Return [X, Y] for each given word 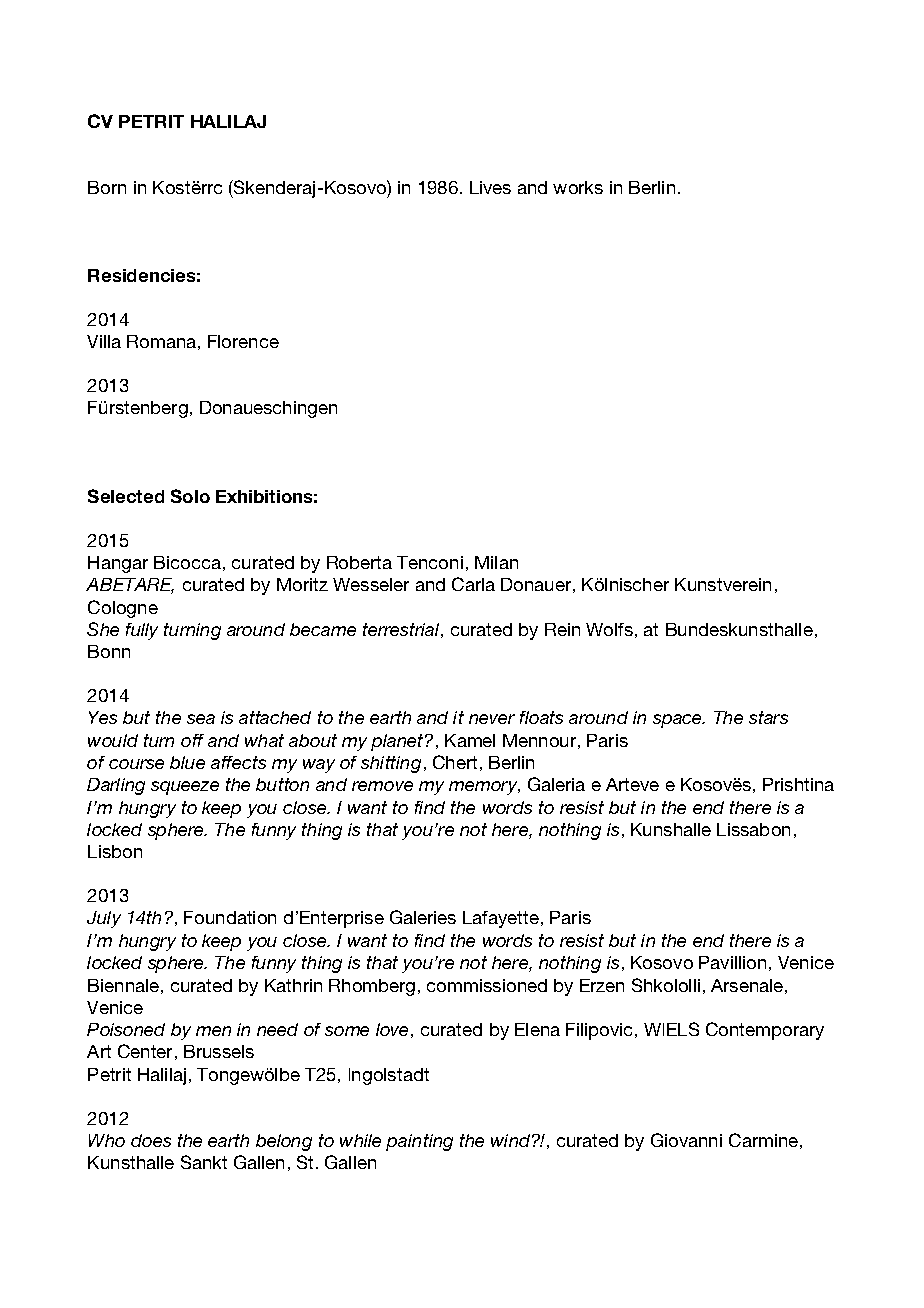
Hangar [118, 564]
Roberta [359, 562]
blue [187, 762]
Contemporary [765, 1031]
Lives [490, 187]
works [578, 187]
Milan [496, 562]
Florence [243, 341]
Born [107, 187]
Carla [473, 584]
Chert [455, 762]
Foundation [230, 917]
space [678, 721]
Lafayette [501, 919]
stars [768, 717]
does [151, 1140]
